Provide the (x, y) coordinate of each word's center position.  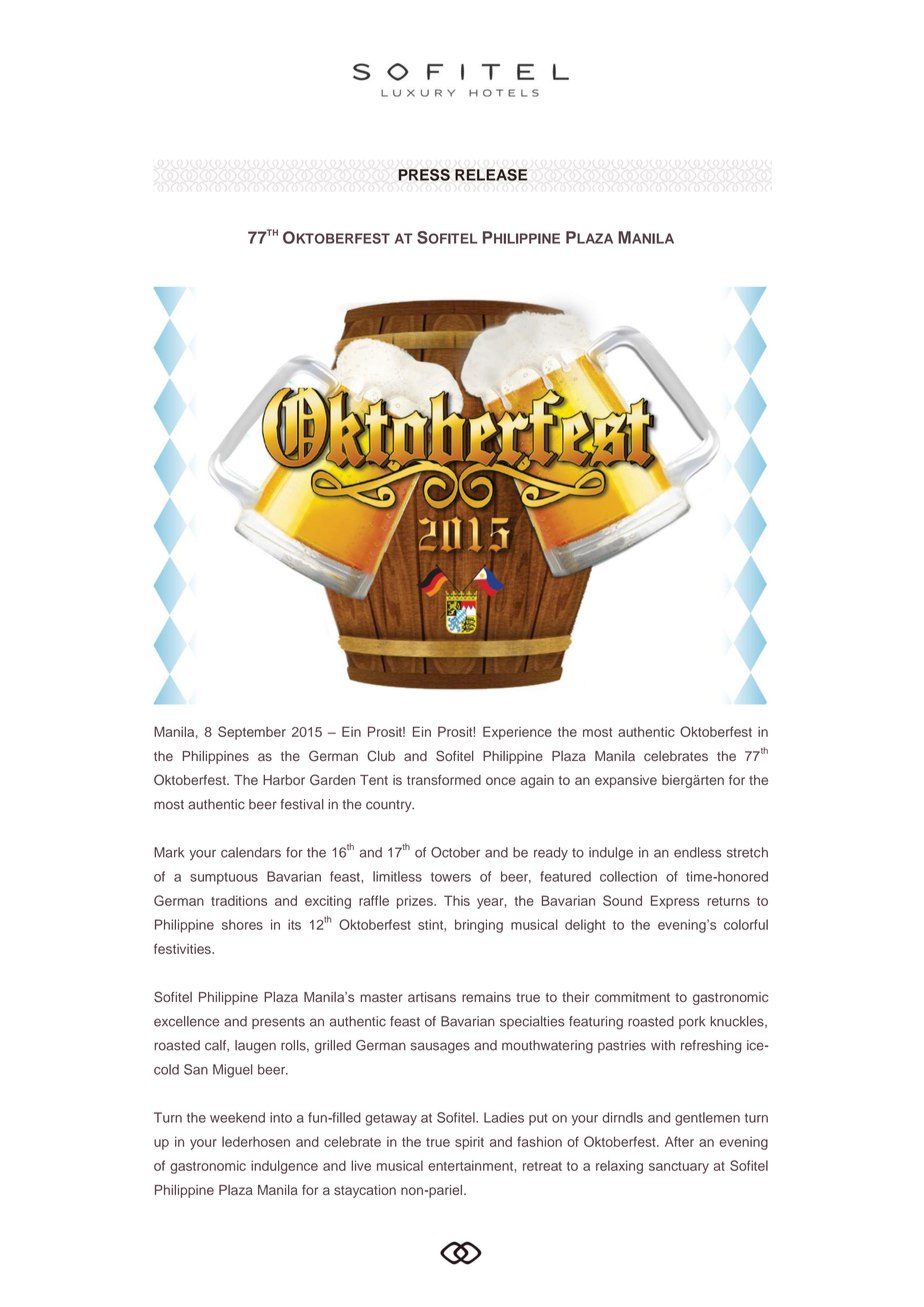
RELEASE (491, 175)
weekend (237, 1117)
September (252, 733)
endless (697, 852)
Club (381, 756)
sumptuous (224, 878)
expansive (626, 781)
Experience (517, 733)
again (537, 781)
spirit (469, 1143)
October (455, 852)
